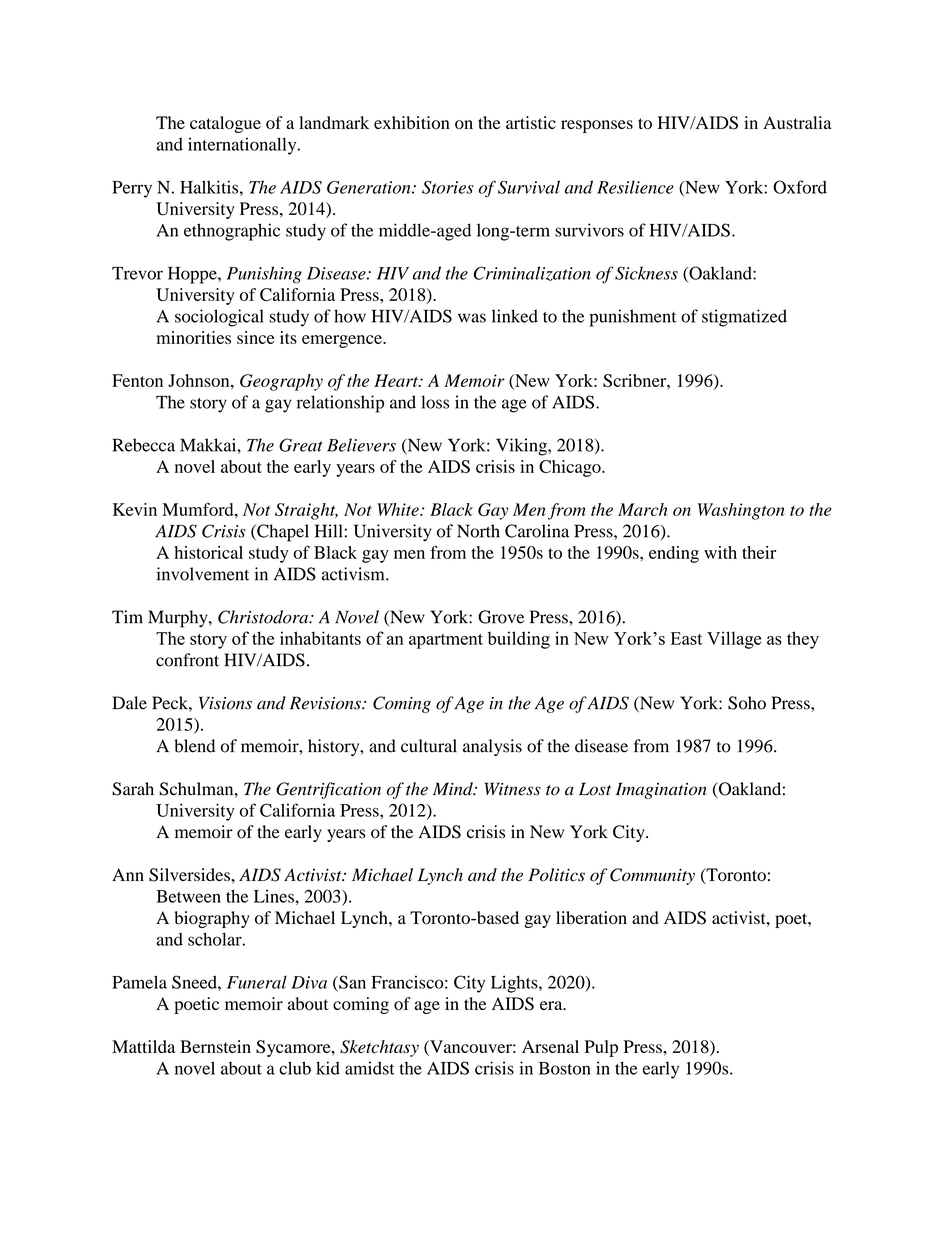  Describe the element at coordinates (447, 187) in the page. I see `Stories` at that location.
